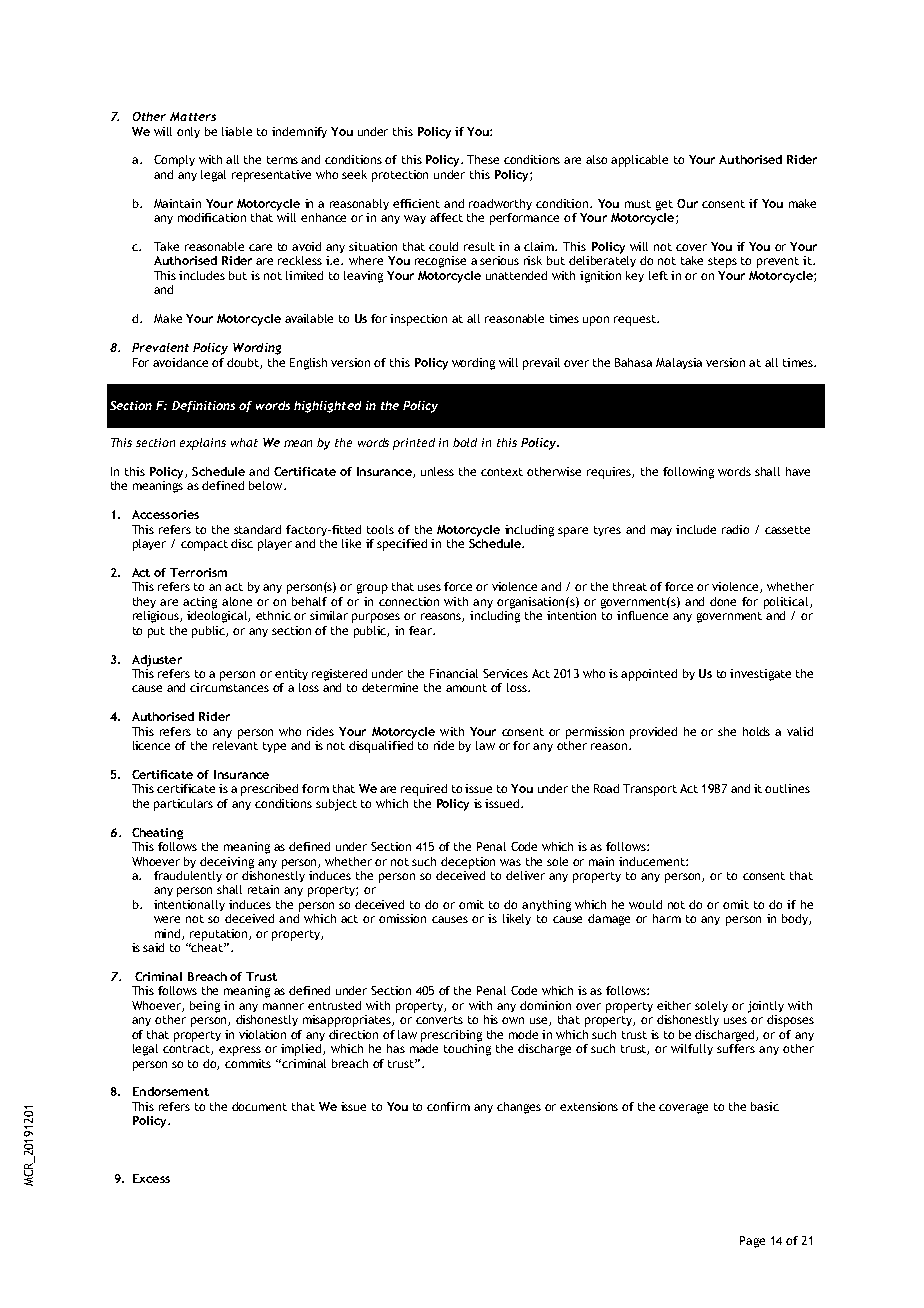 The width and height of the screenshot is (924, 1308). I want to click on applicable, so click(639, 161).
